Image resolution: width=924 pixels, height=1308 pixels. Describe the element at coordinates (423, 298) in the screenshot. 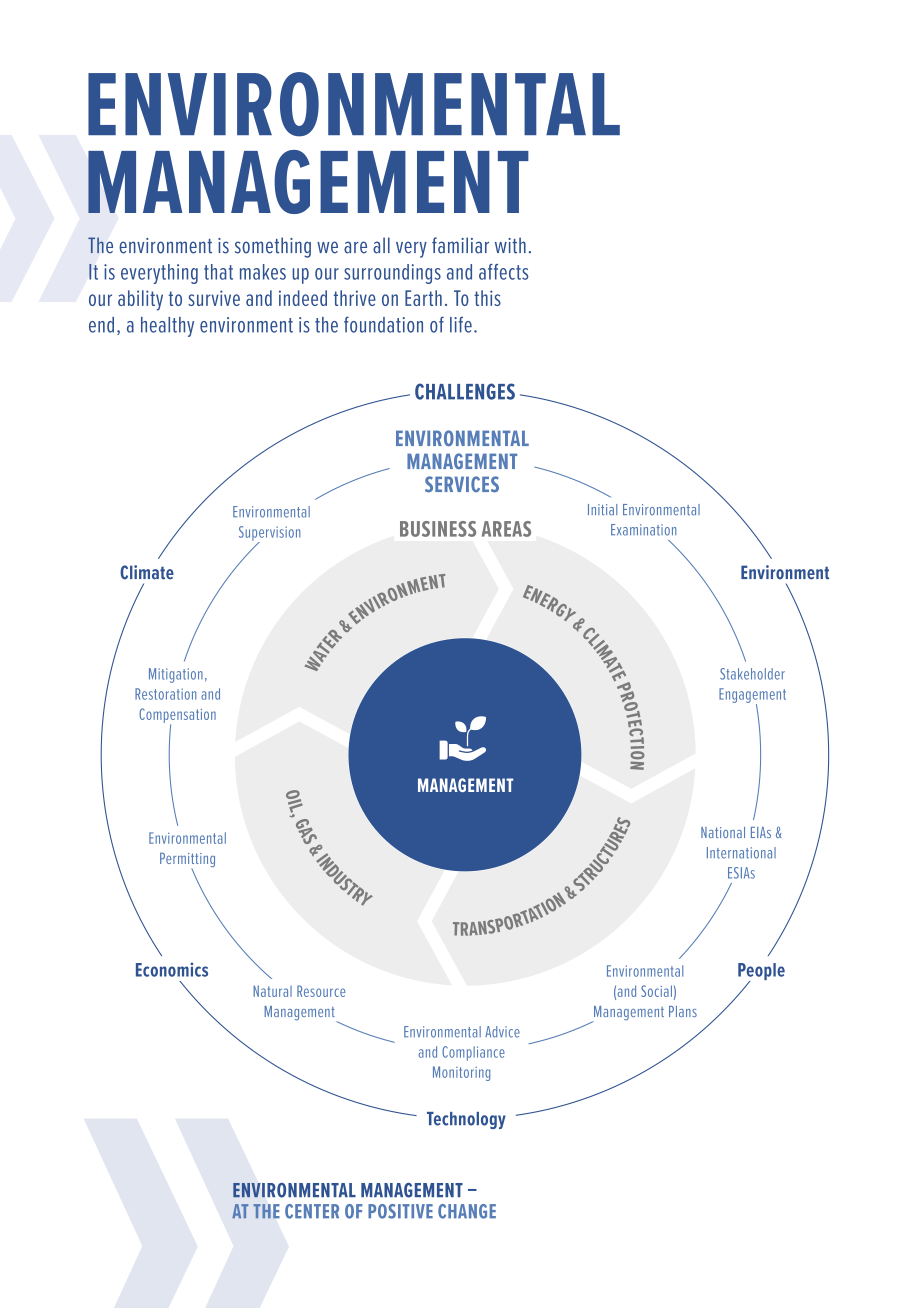

I see `Earth` at that location.
